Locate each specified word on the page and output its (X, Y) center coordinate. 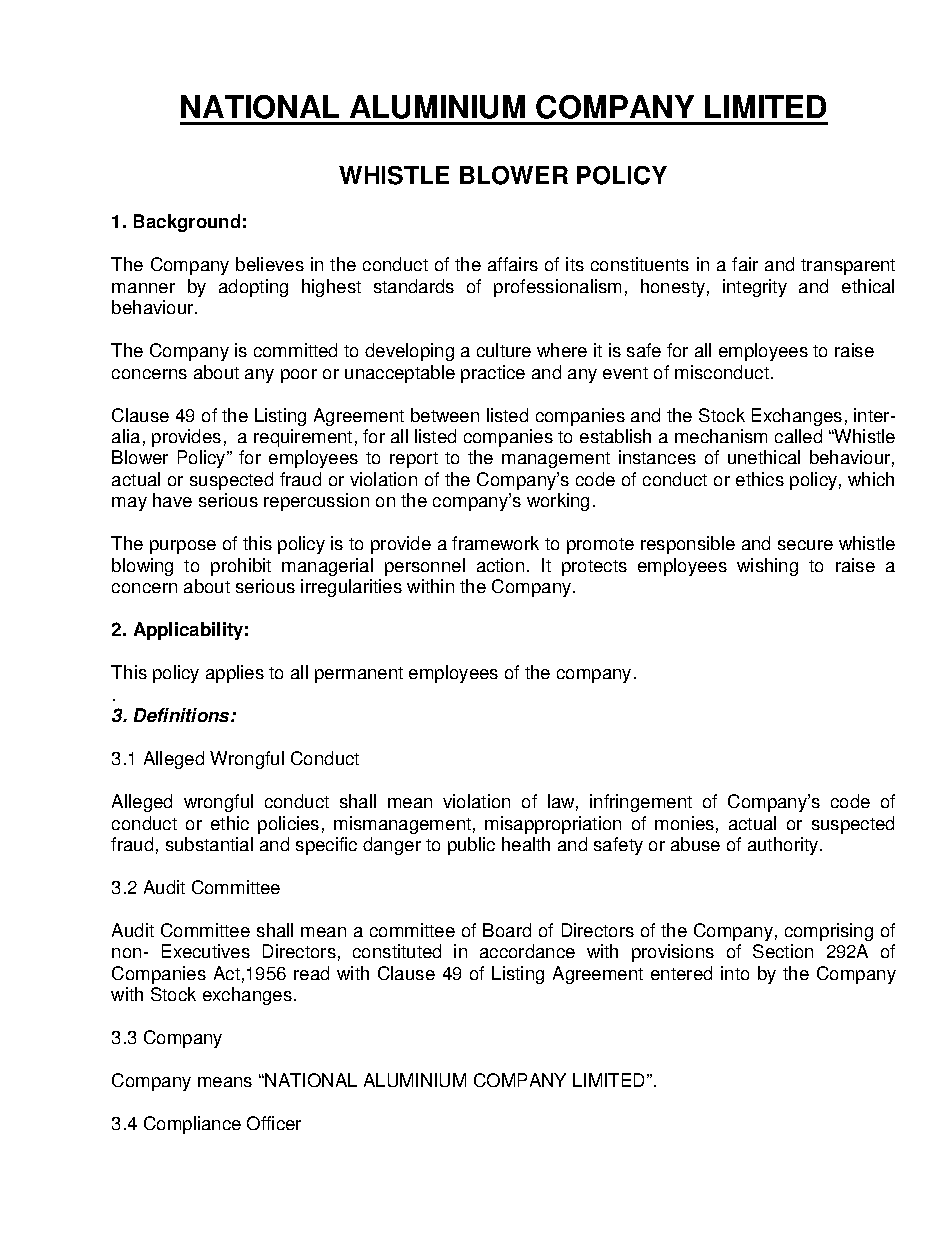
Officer (274, 1123)
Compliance (192, 1125)
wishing (767, 567)
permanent (359, 675)
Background (187, 223)
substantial (209, 844)
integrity (755, 288)
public (471, 846)
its (575, 264)
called (798, 436)
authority (784, 846)
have (172, 500)
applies (235, 674)
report (414, 460)
